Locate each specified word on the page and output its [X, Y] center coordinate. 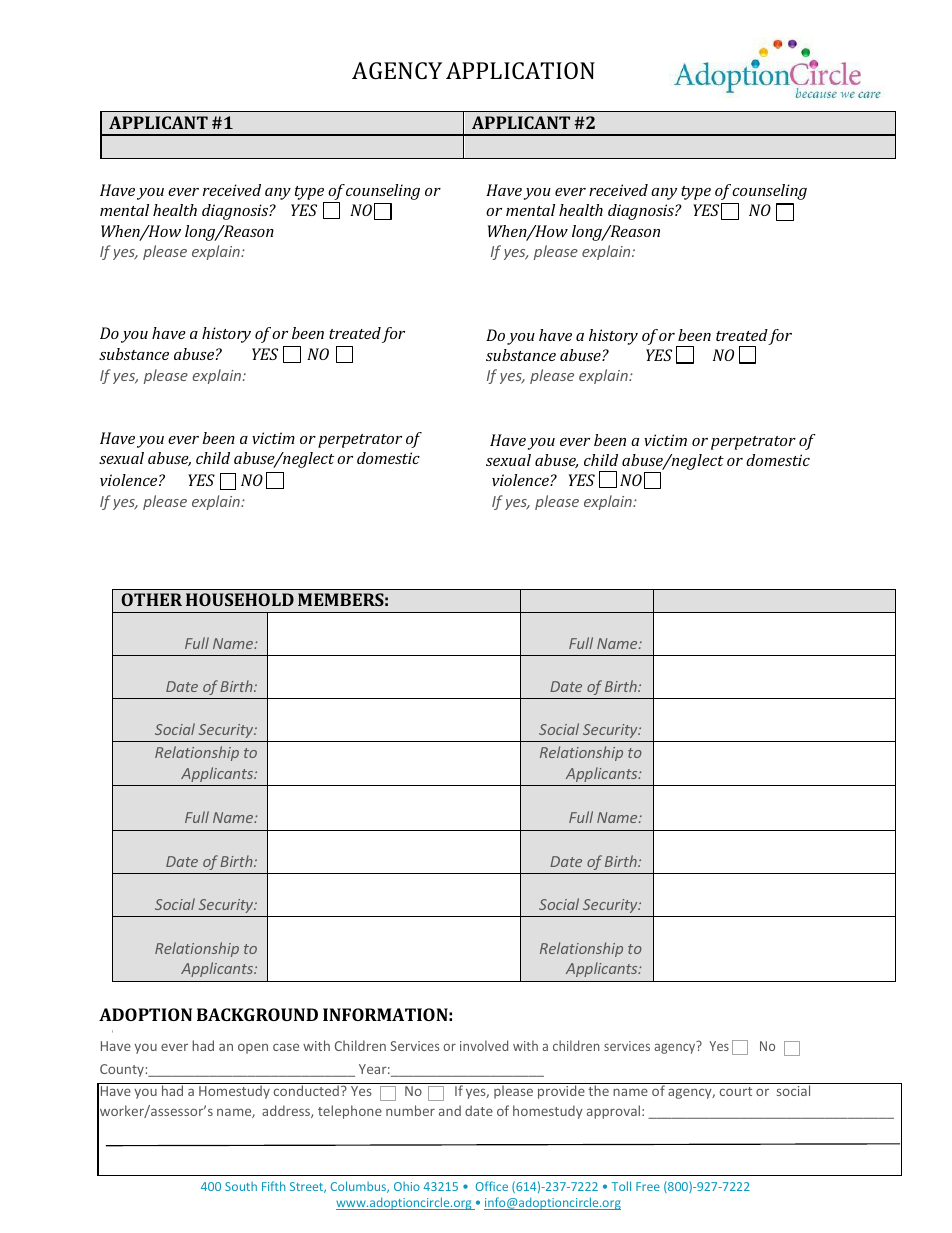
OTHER [151, 599]
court [736, 1091]
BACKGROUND [257, 1014]
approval [613, 1112]
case [286, 1047]
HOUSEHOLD [240, 599]
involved [484, 1045]
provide [561, 1092]
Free [648, 1186]
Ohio [407, 1186]
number [410, 1110]
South [241, 1186]
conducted [306, 1090]
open [253, 1048]
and [450, 1110]
